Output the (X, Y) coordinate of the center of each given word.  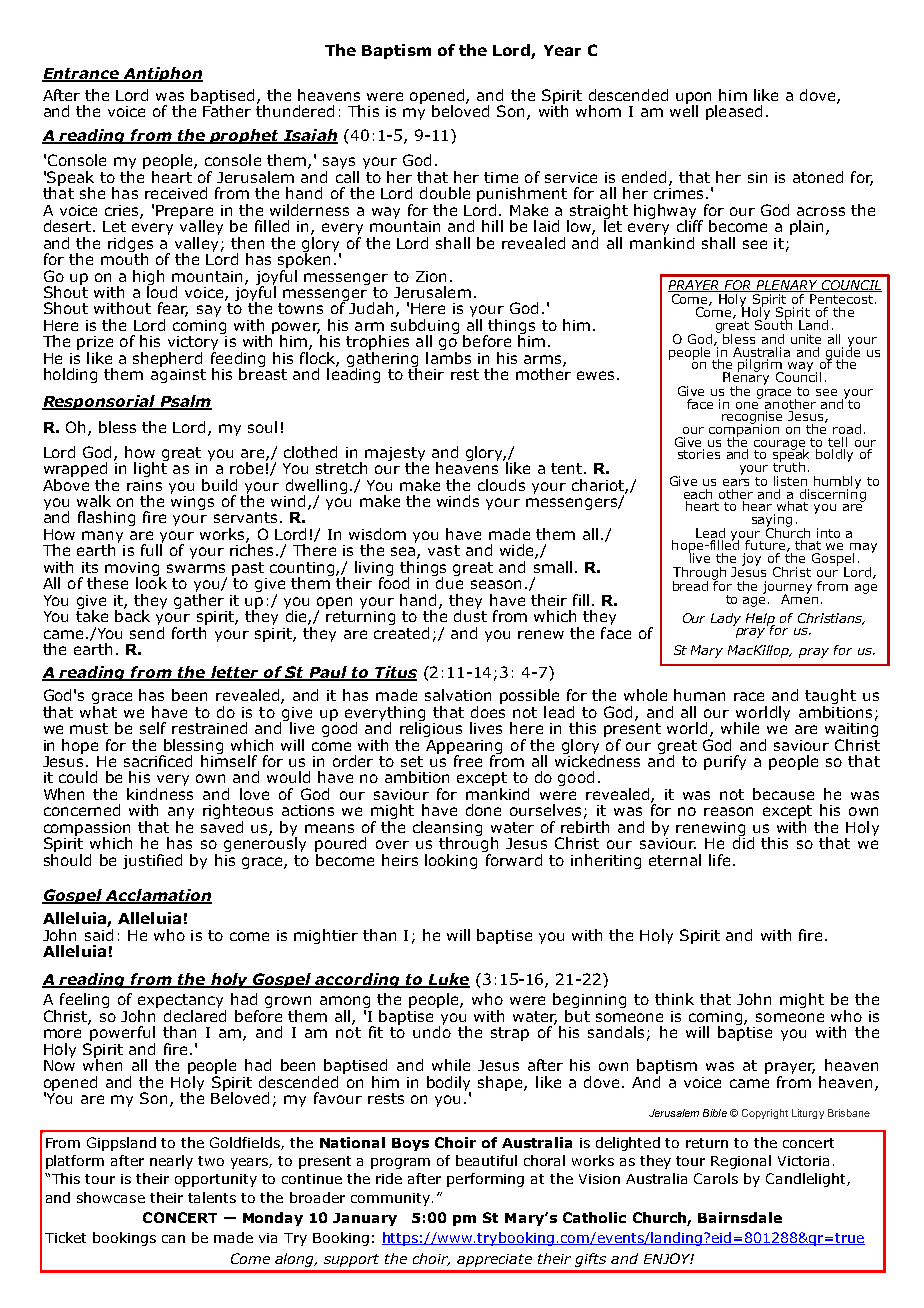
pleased (734, 112)
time (501, 177)
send (147, 631)
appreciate (494, 1260)
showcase (111, 1197)
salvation (458, 695)
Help (760, 620)
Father (227, 110)
